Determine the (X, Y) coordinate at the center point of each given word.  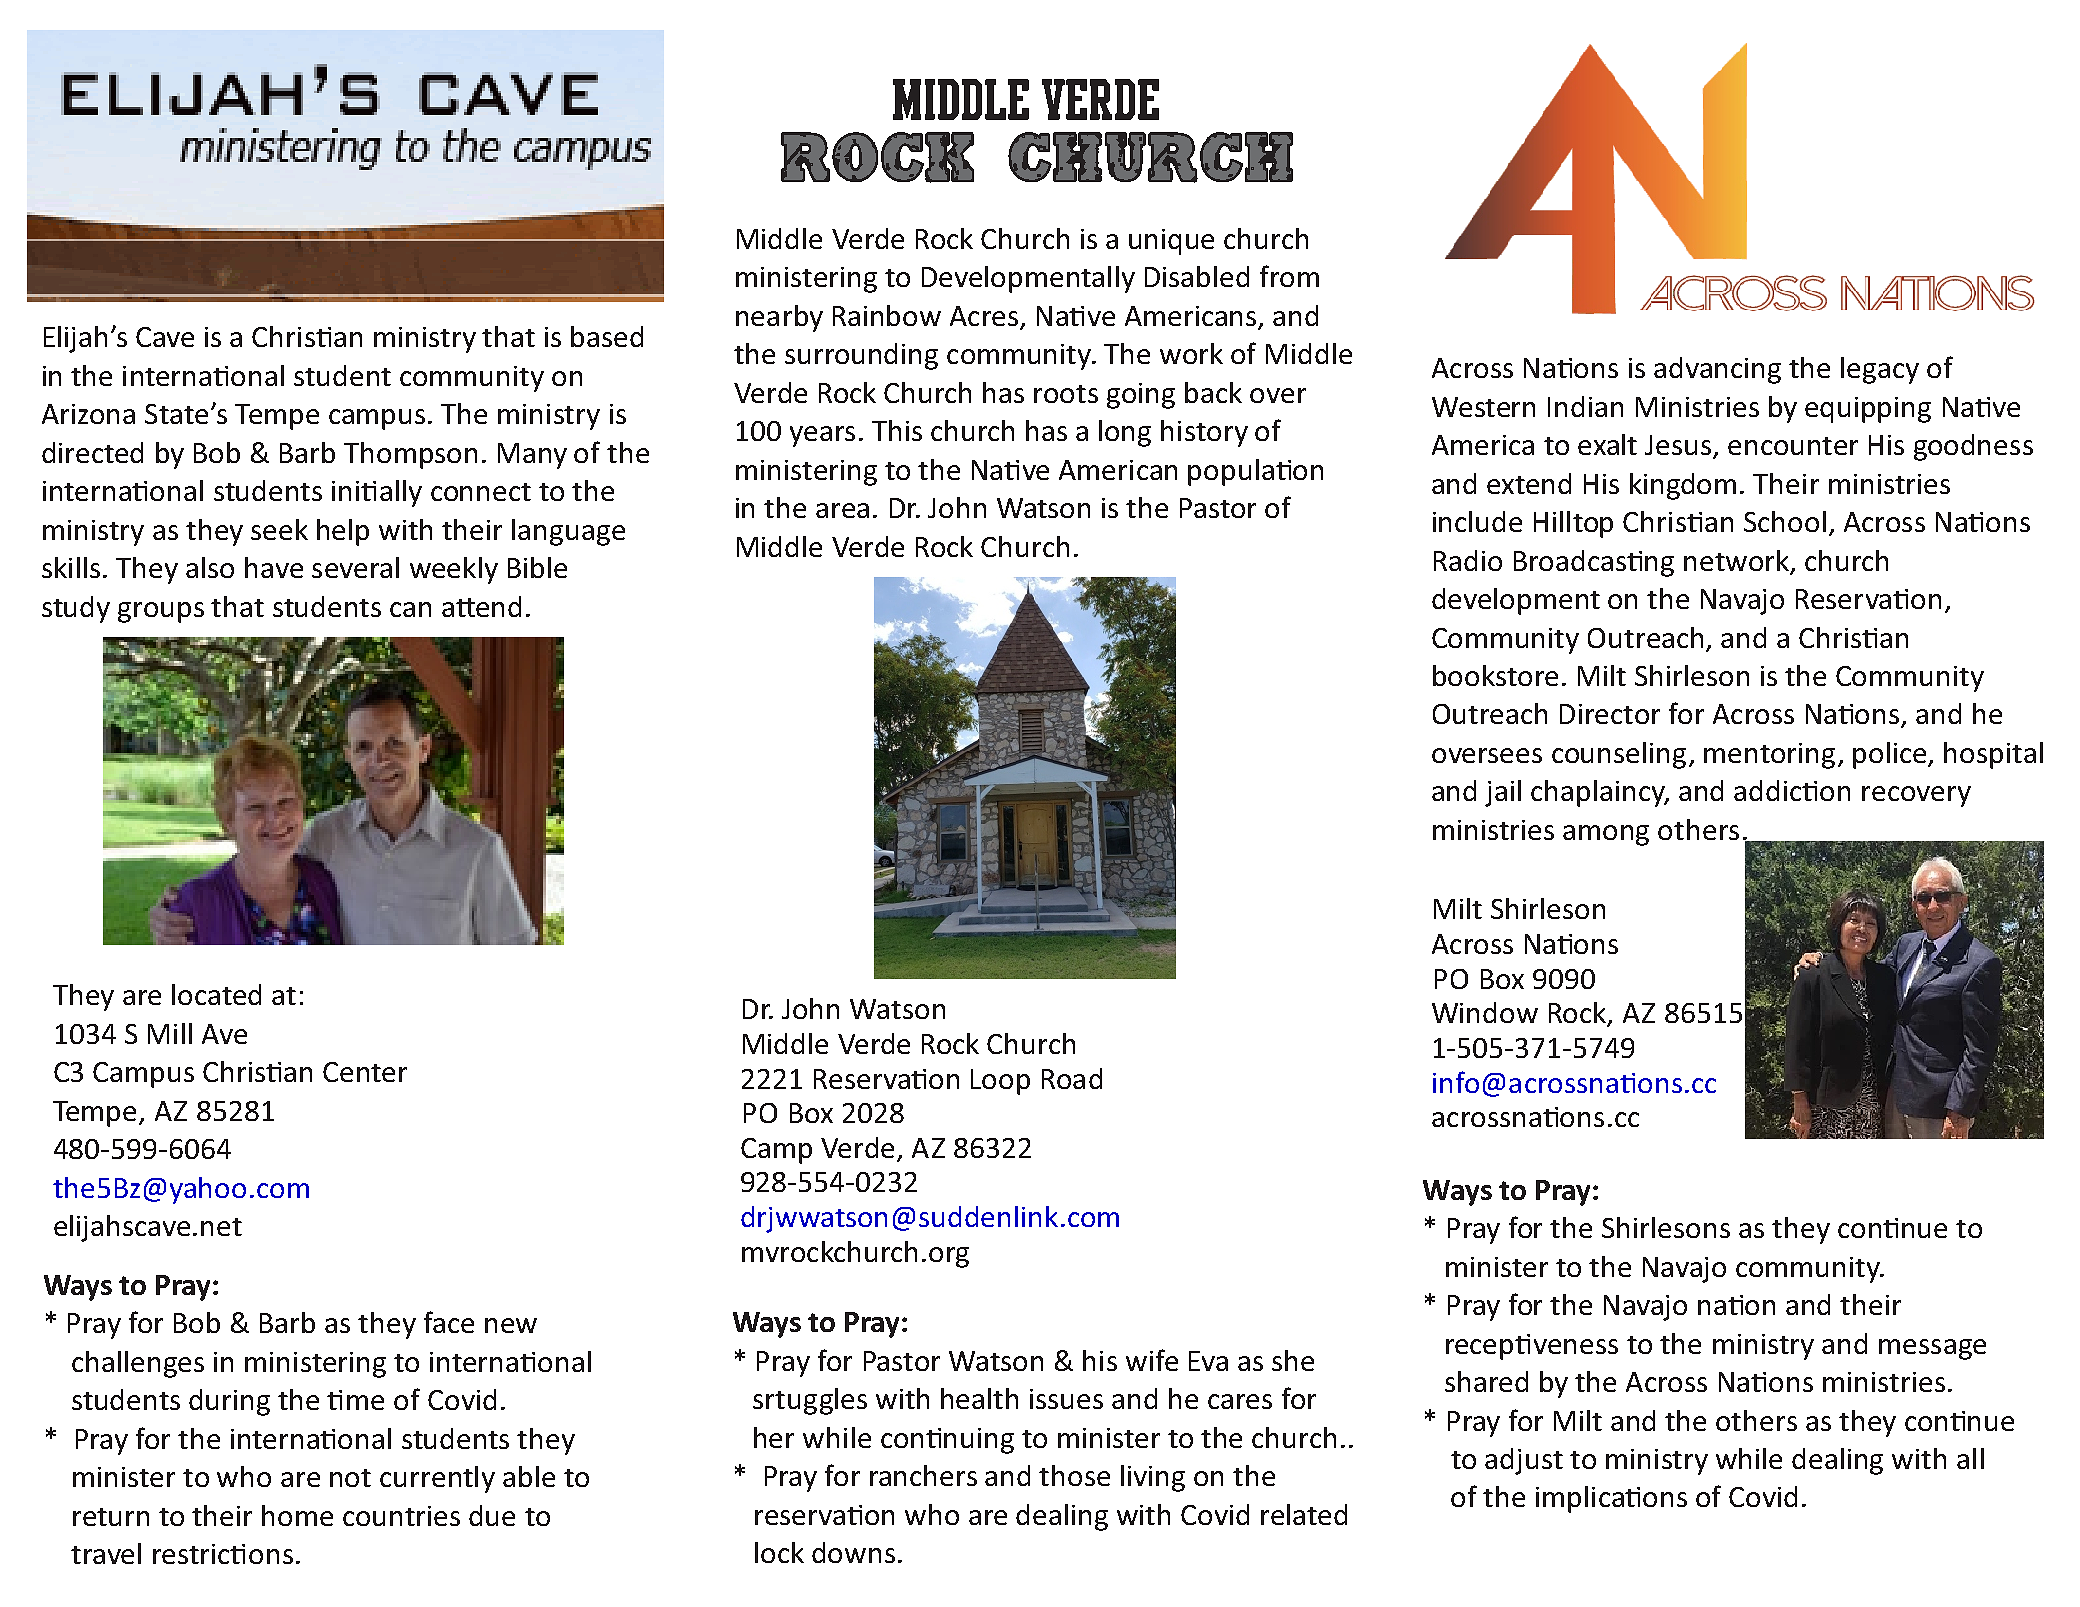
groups (161, 612)
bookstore (1495, 675)
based (607, 336)
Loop (1000, 1082)
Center (365, 1072)
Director (1610, 714)
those (1074, 1475)
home (297, 1515)
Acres (984, 316)
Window (1485, 1012)
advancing (1717, 370)
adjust (1524, 1461)
